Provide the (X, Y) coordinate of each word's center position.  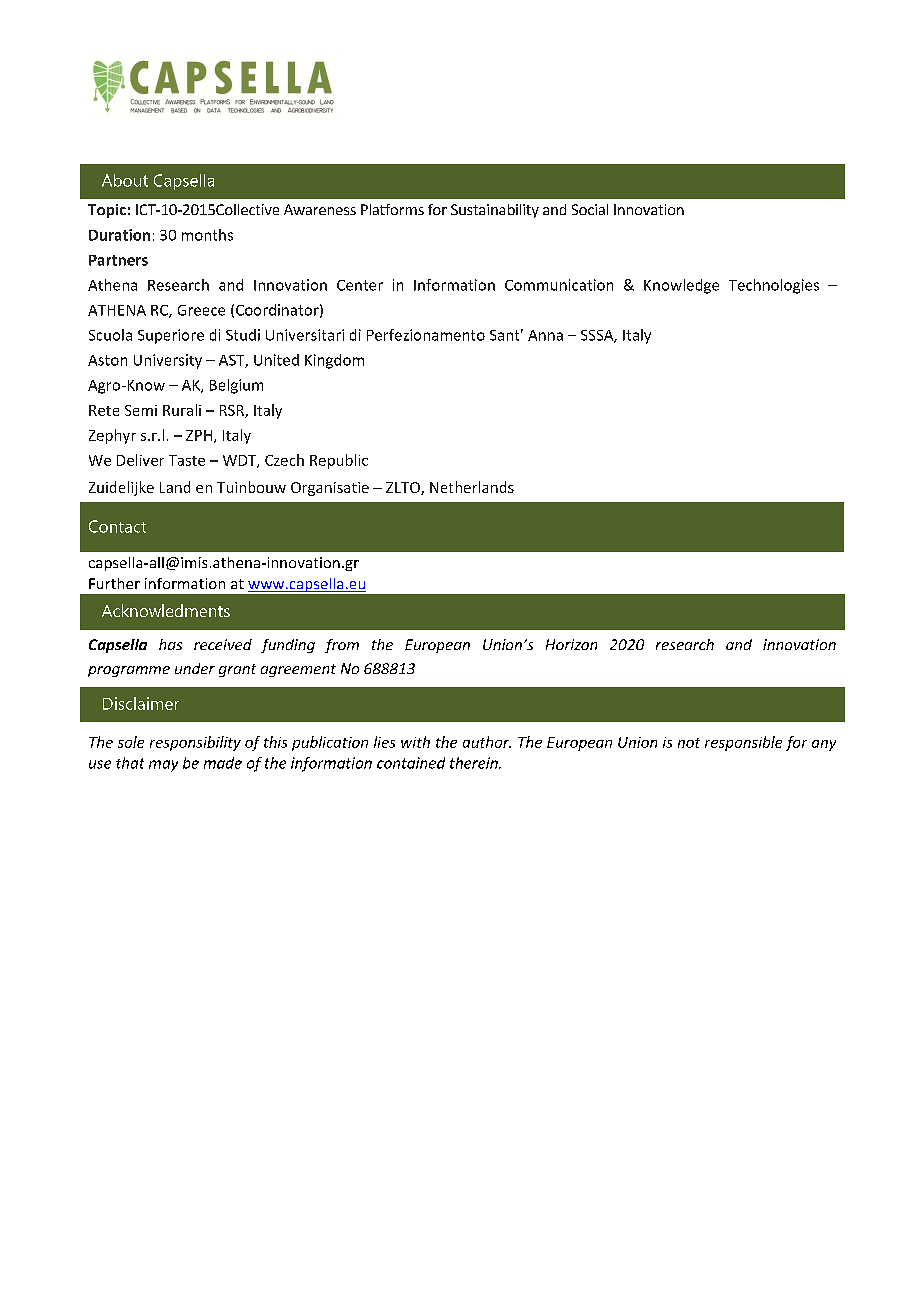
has (170, 644)
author (487, 742)
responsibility (195, 743)
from (342, 646)
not (689, 743)
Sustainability (495, 211)
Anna (545, 335)
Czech (284, 460)
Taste (187, 460)
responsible (743, 743)
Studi (243, 335)
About (125, 180)
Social (590, 209)
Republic (339, 461)
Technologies (774, 286)
